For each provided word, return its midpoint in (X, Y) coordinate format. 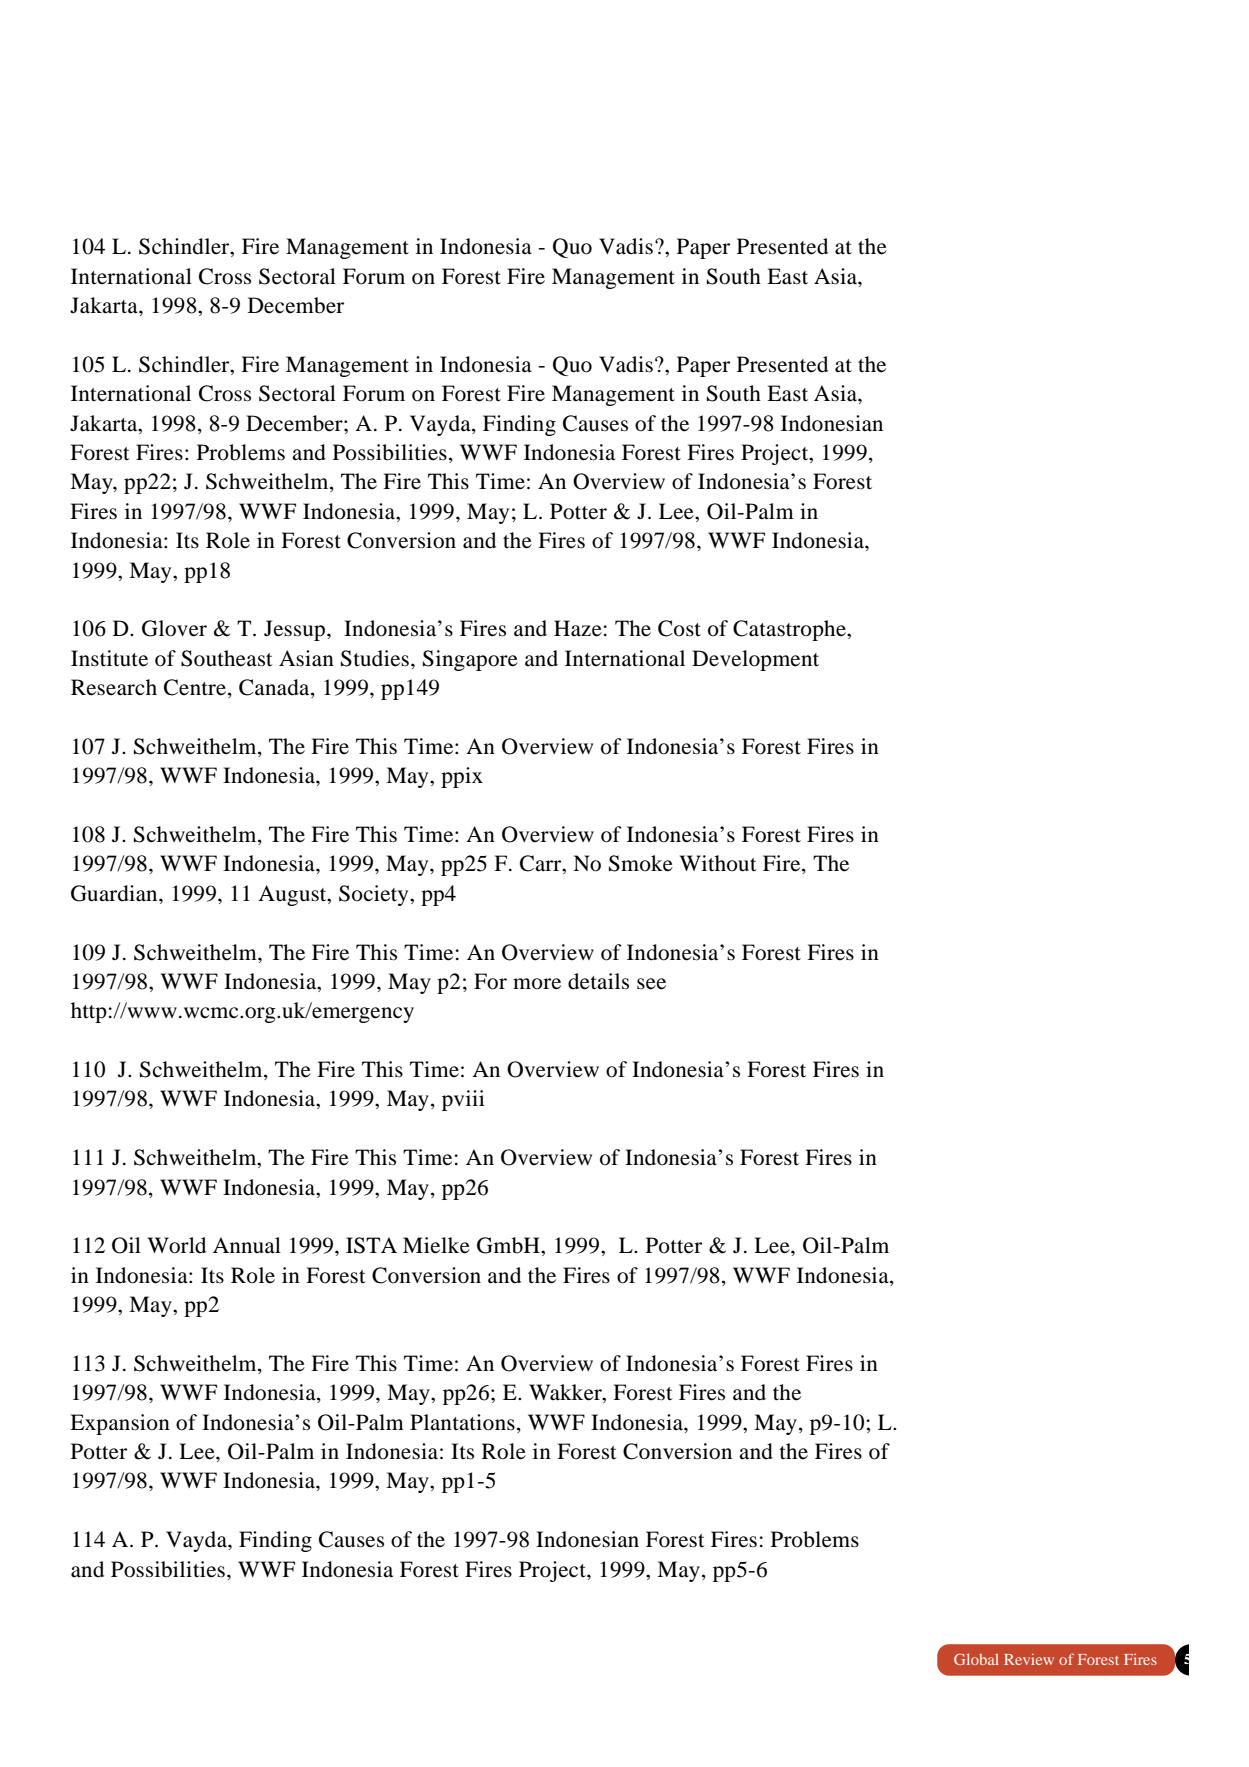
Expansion (120, 1424)
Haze (578, 628)
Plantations (462, 1422)
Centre (196, 688)
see (651, 984)
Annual (247, 1245)
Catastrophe (790, 630)
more (537, 984)
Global (976, 1659)
